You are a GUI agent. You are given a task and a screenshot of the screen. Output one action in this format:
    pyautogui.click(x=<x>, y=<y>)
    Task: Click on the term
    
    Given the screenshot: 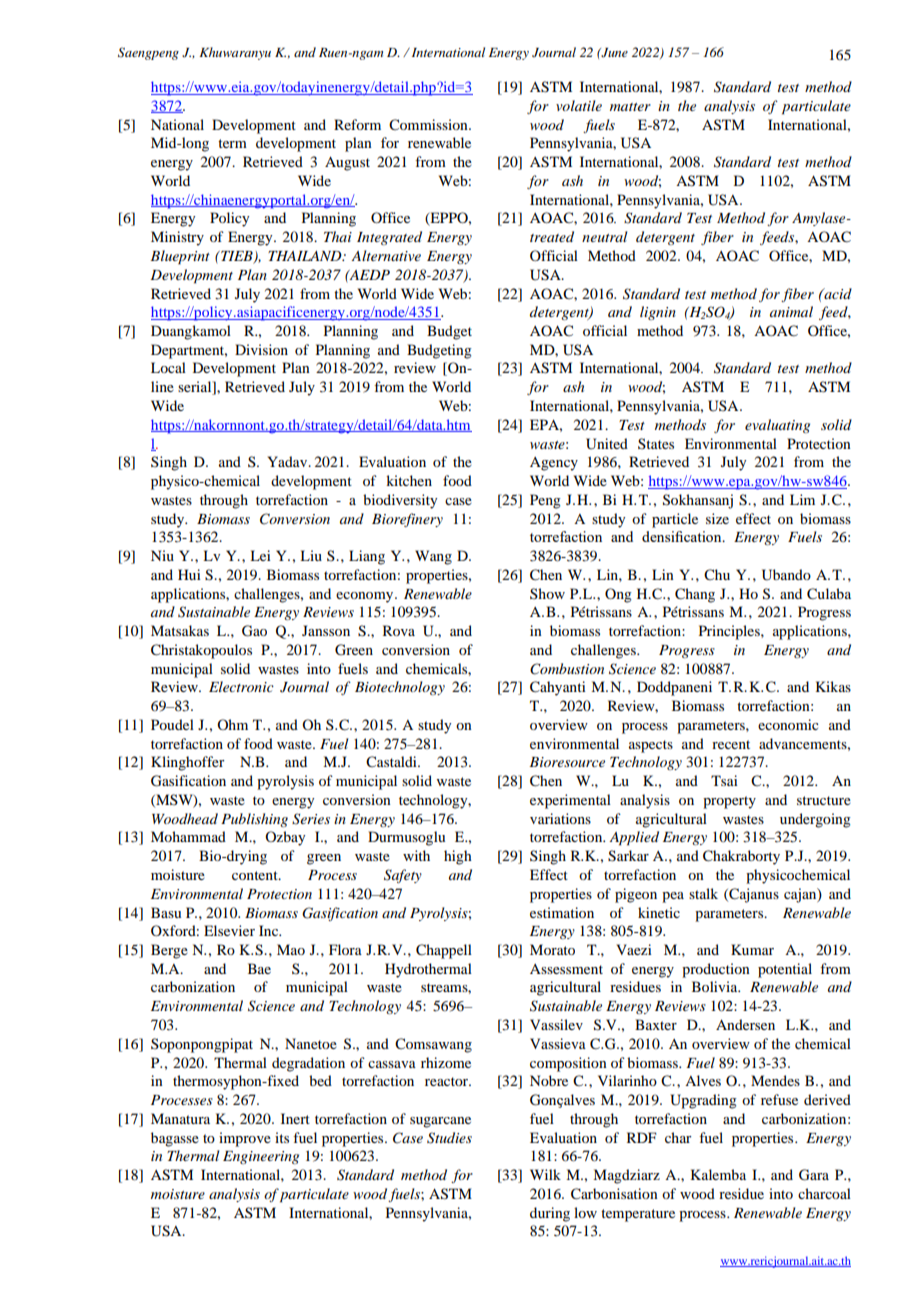 What is the action you would take?
    pyautogui.click(x=232, y=143)
